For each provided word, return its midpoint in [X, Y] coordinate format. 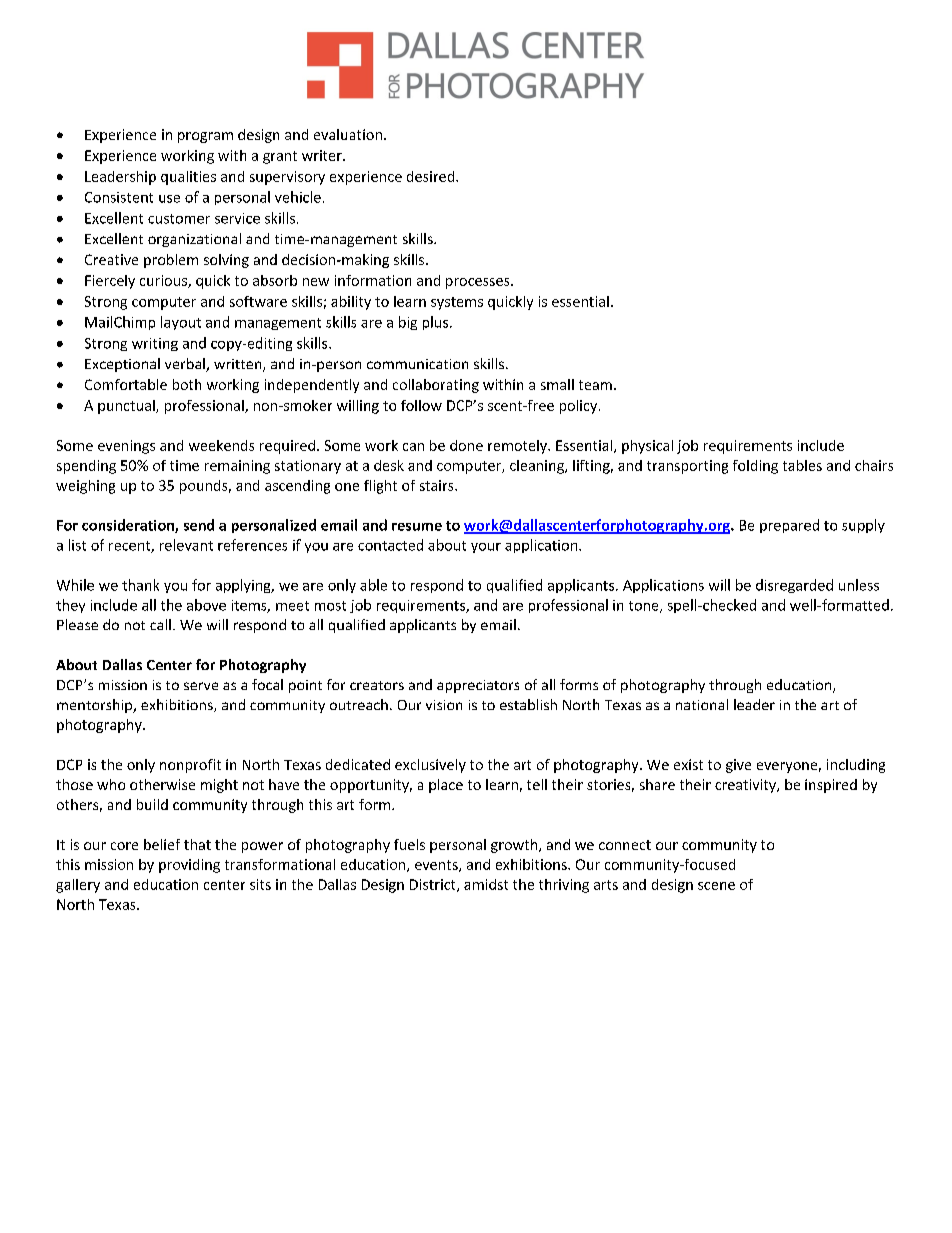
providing [189, 866]
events [437, 866]
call [160, 624]
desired [432, 176]
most [330, 606]
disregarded [794, 586]
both [187, 384]
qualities [188, 178]
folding [755, 467]
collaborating [436, 386]
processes [479, 283]
